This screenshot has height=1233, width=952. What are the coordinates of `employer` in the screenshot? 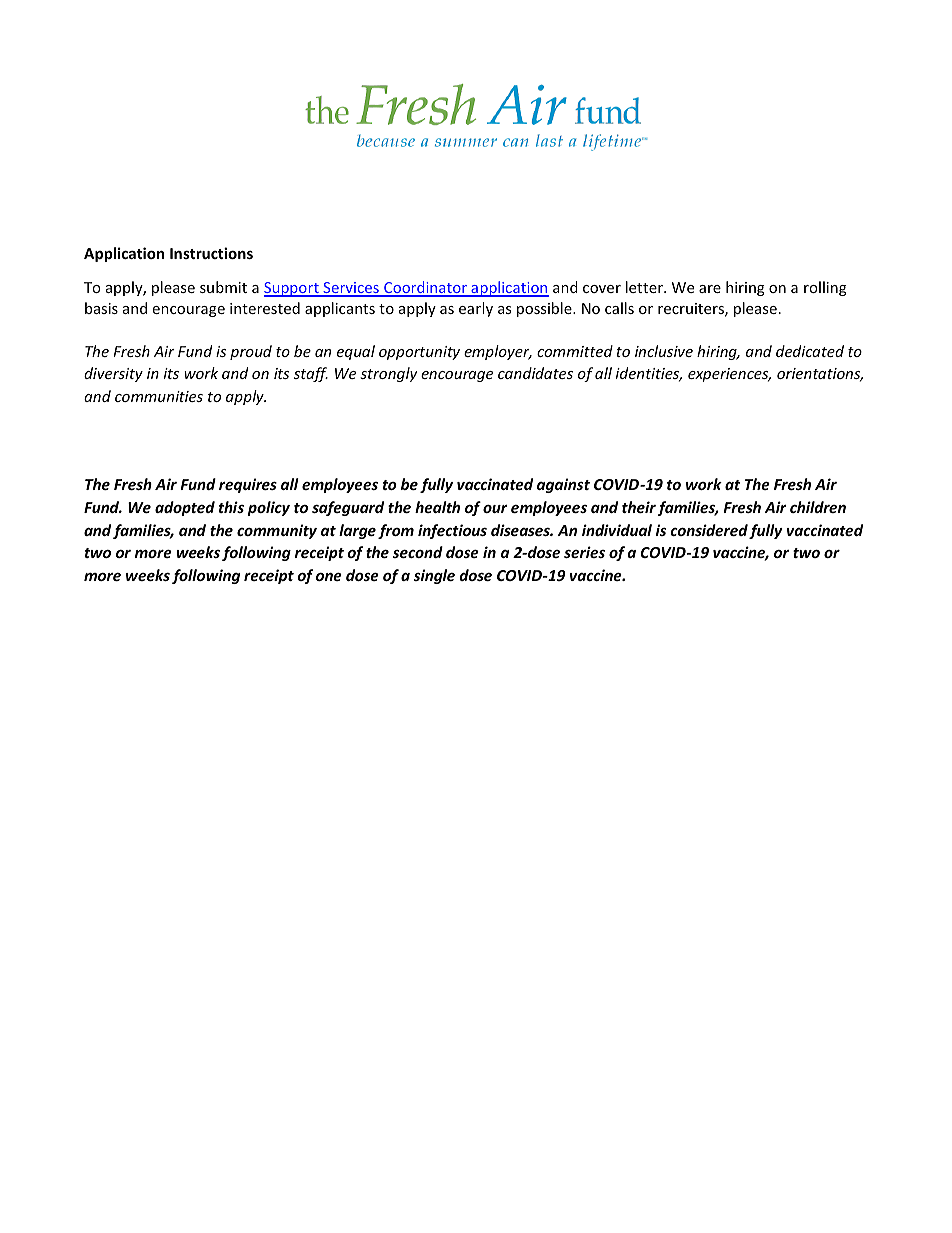 It's located at (498, 352).
